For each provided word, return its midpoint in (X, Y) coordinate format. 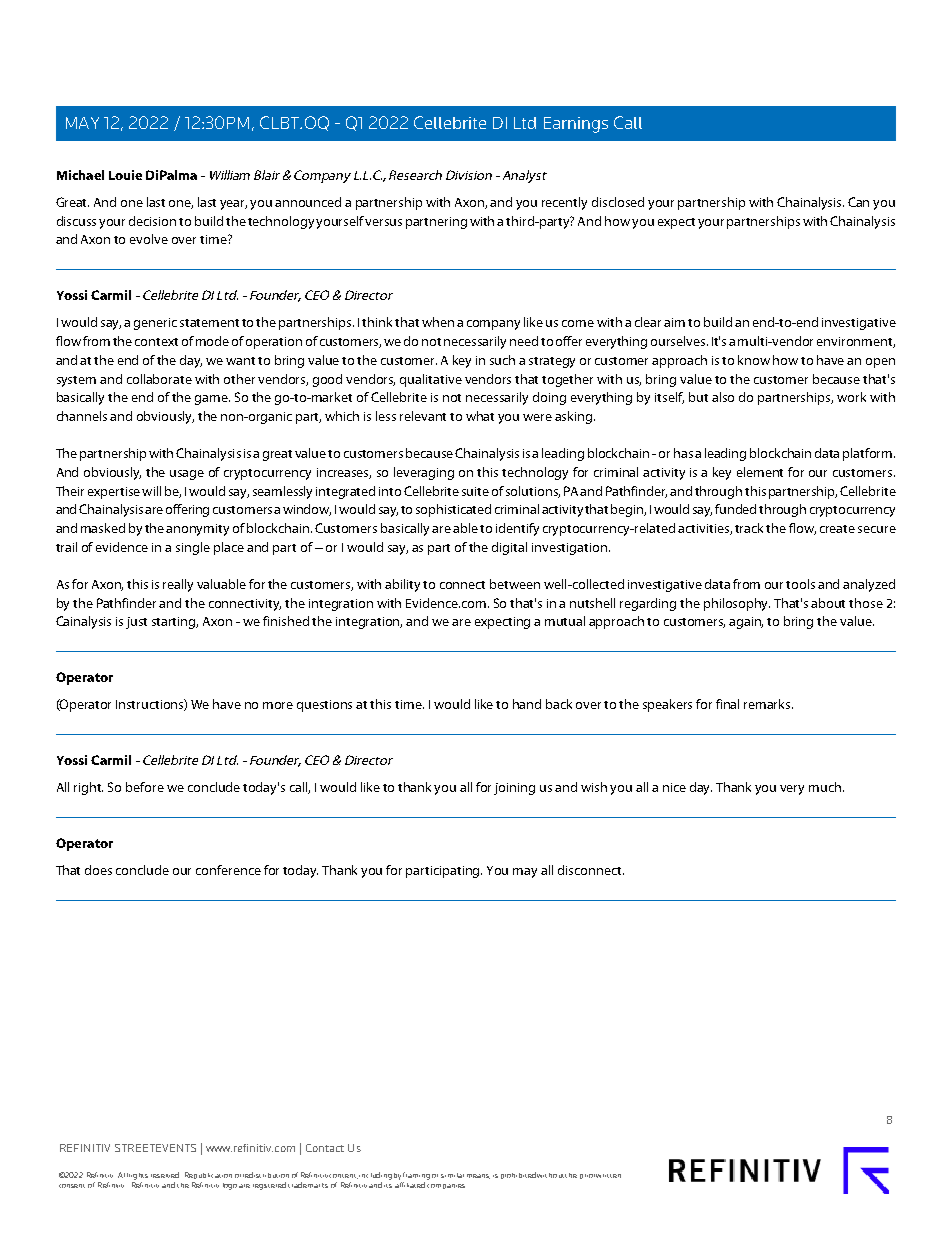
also (723, 397)
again (746, 623)
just (136, 623)
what (480, 416)
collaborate (159, 379)
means (478, 1176)
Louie (125, 175)
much (825, 787)
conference (228, 870)
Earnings (576, 125)
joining (514, 789)
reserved (165, 1175)
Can (858, 202)
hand (527, 704)
